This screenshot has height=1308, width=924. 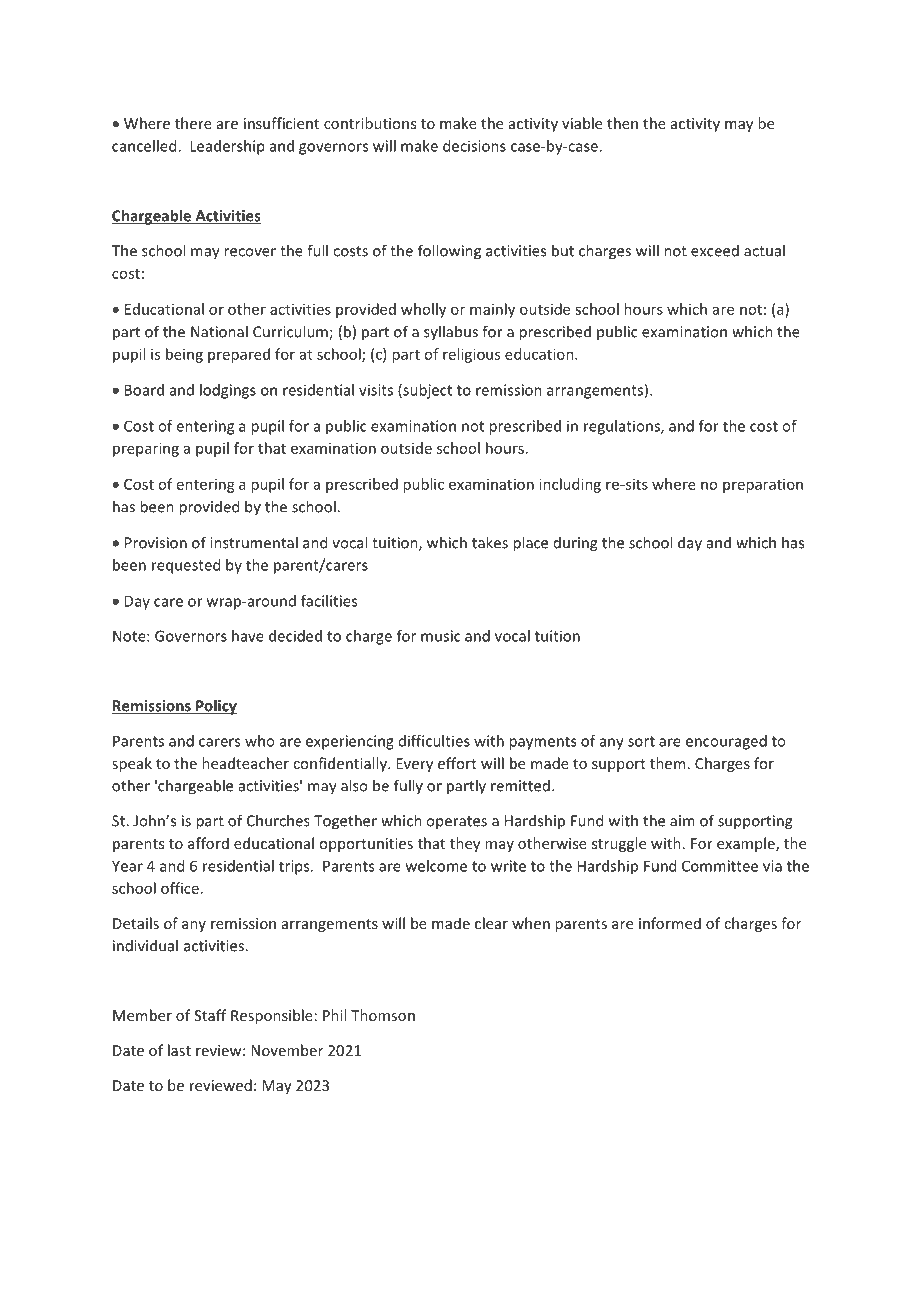 I want to click on afford, so click(x=208, y=843).
